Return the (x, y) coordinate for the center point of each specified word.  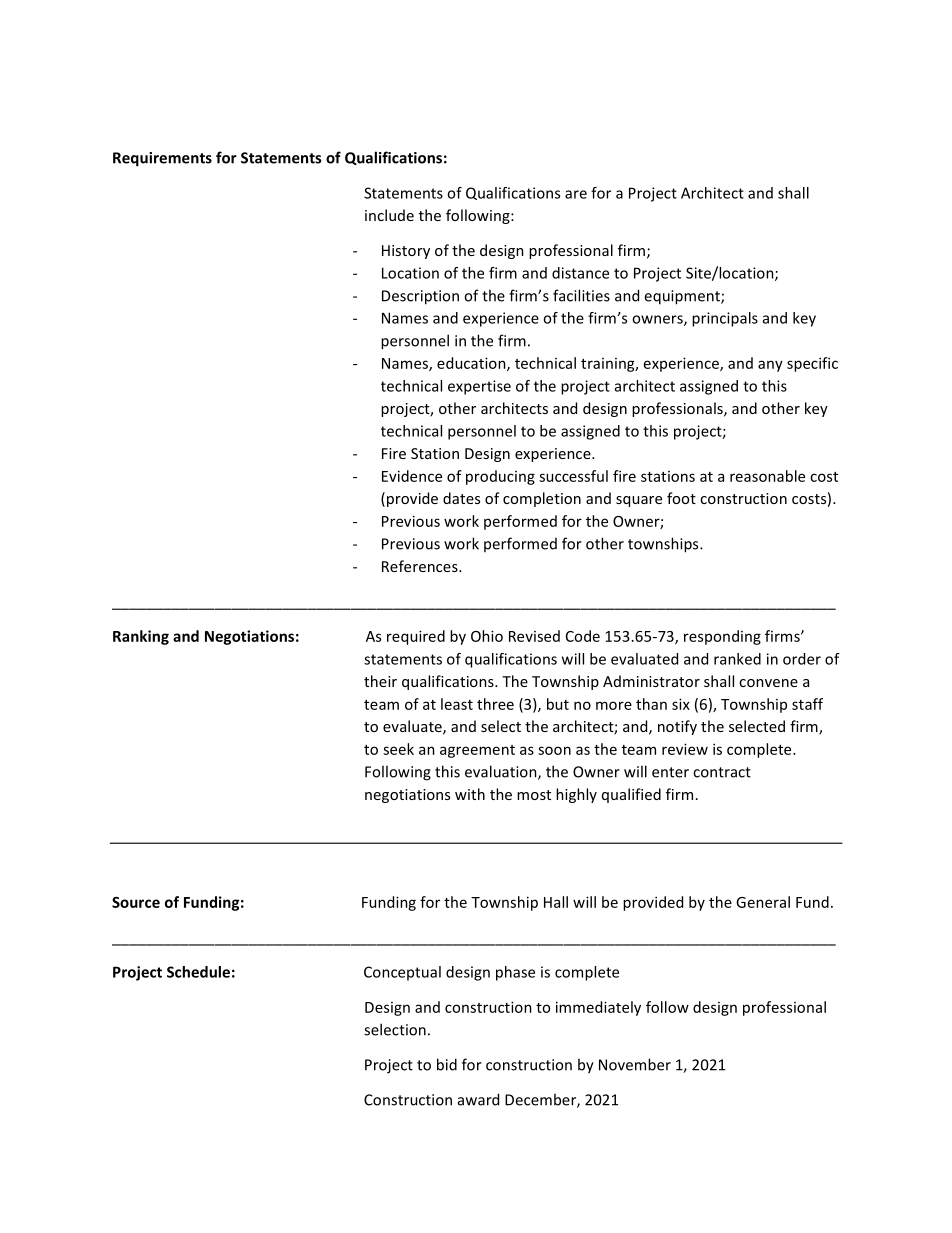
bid (447, 1064)
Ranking (141, 637)
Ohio (487, 636)
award (478, 1099)
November (635, 1064)
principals (725, 319)
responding (722, 637)
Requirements (162, 159)
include (389, 215)
